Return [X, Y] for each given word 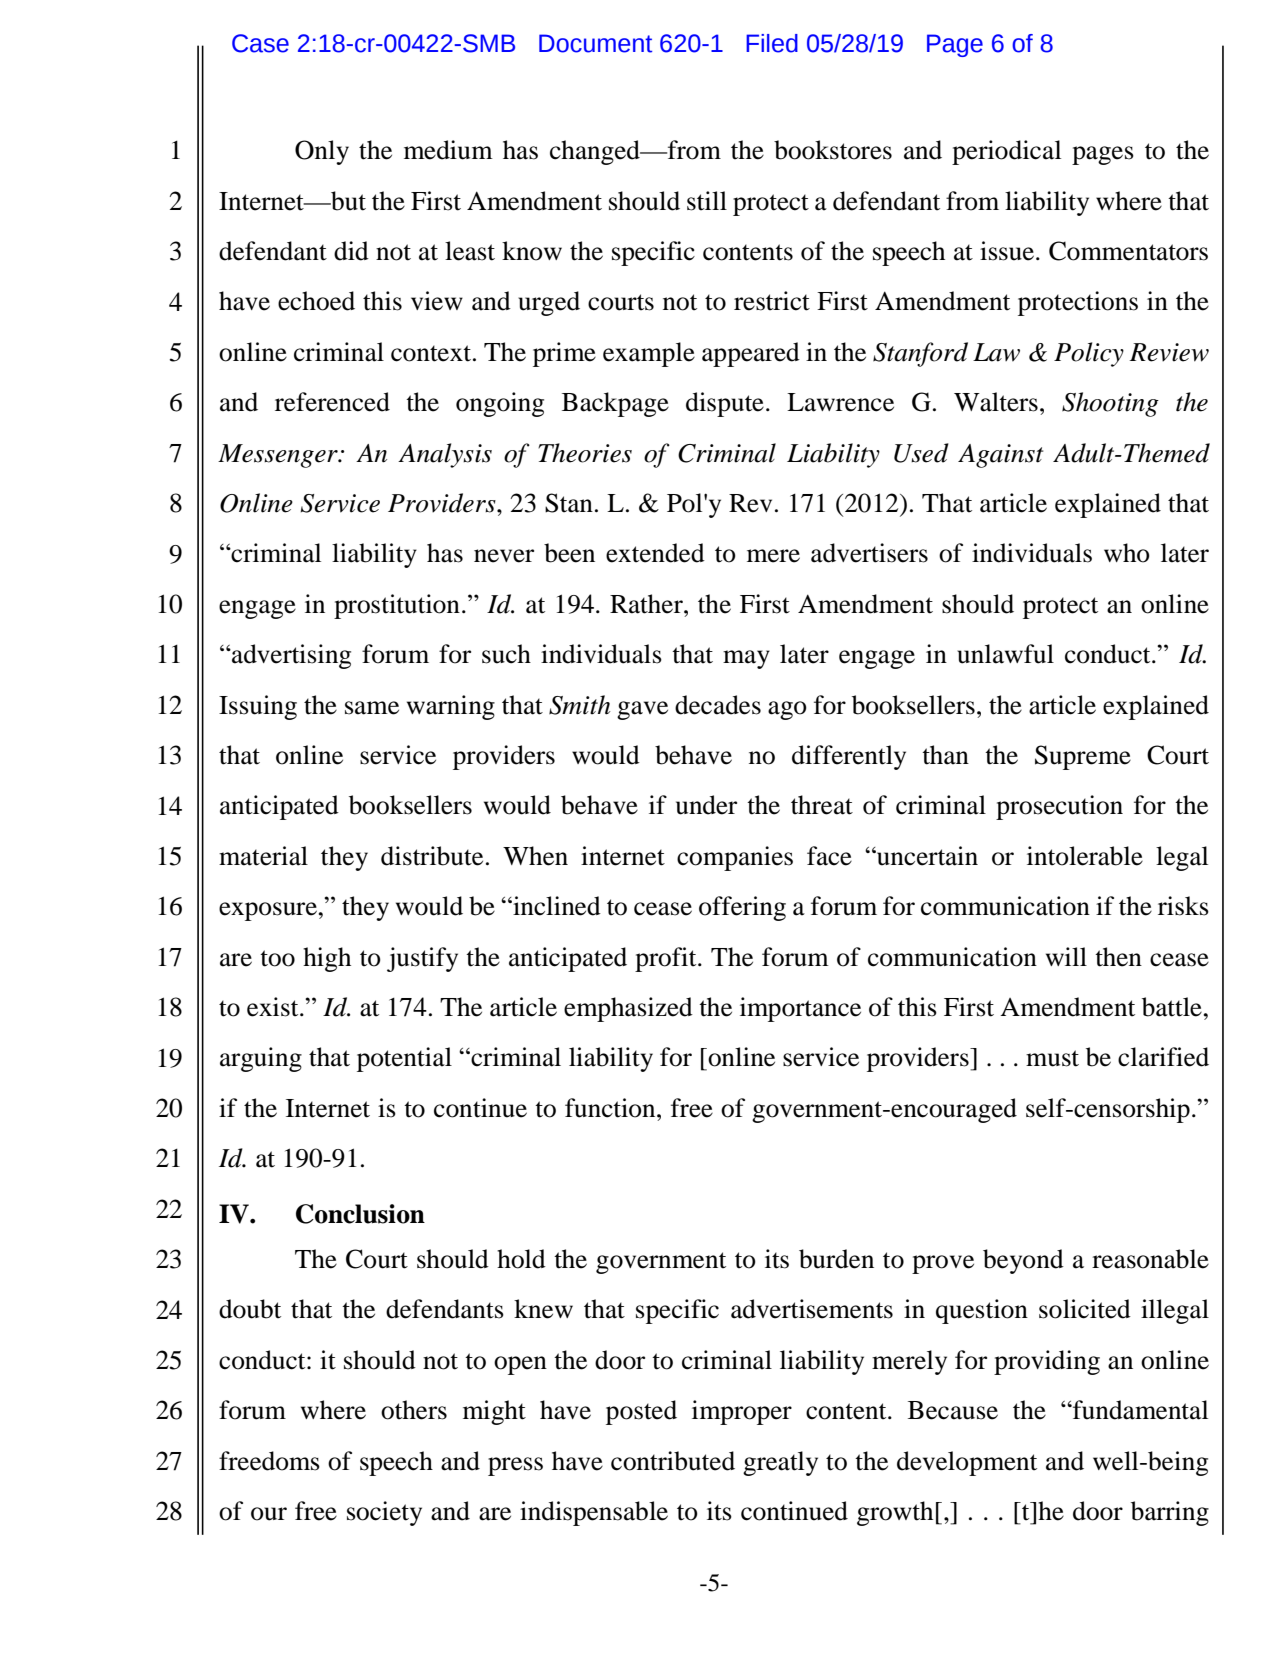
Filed [772, 43]
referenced [332, 402]
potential [404, 1059]
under [706, 805]
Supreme [1083, 757]
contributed [673, 1461]
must [1052, 1058]
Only [322, 152]
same [372, 708]
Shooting [1110, 404]
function [611, 1108]
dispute [725, 404]
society [384, 1513]
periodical [1006, 152]
